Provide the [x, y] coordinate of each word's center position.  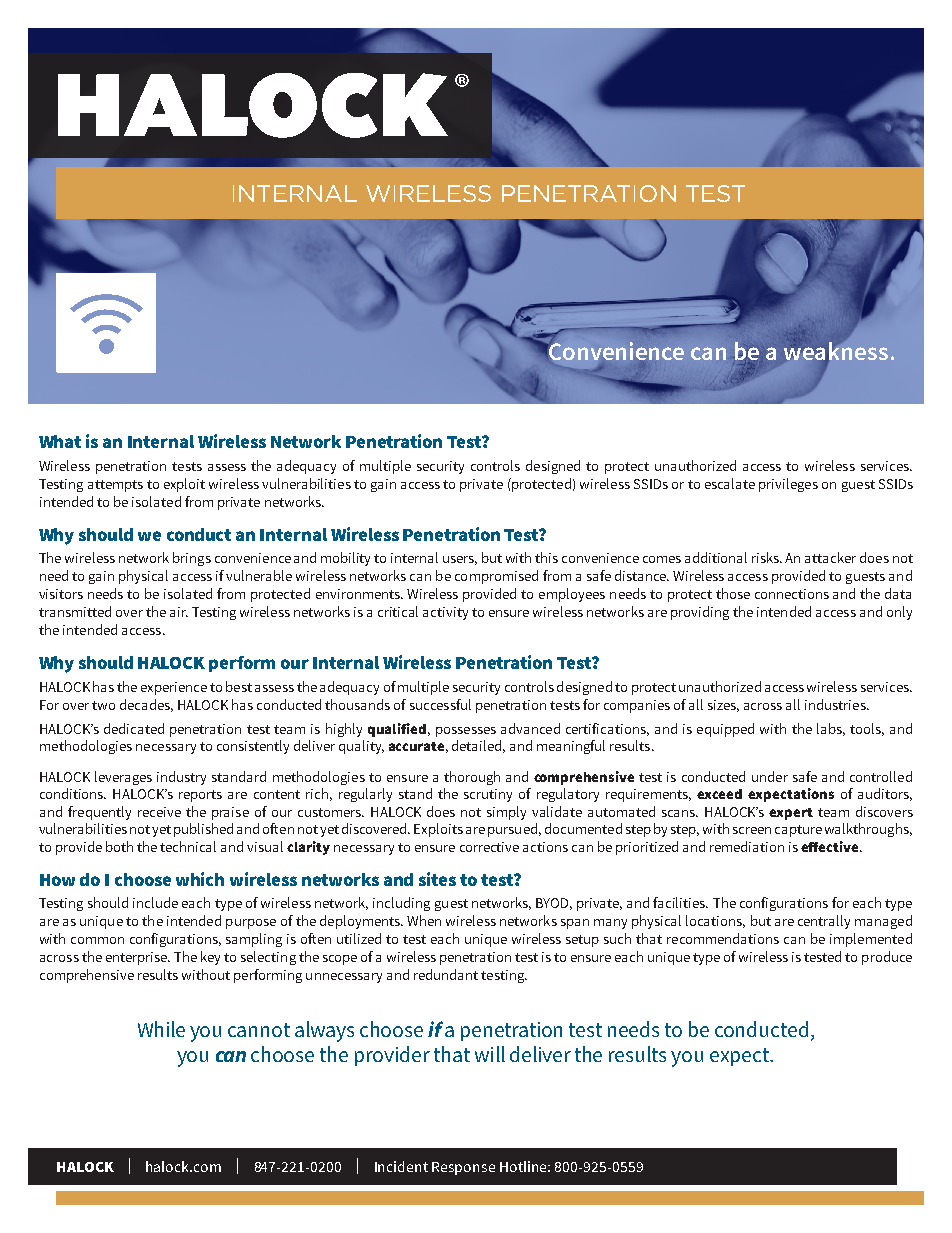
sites [437, 879]
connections [792, 594]
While [161, 1029]
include [155, 902]
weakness [836, 351]
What [60, 441]
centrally [824, 922]
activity [445, 613]
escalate [730, 483]
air [179, 612]
